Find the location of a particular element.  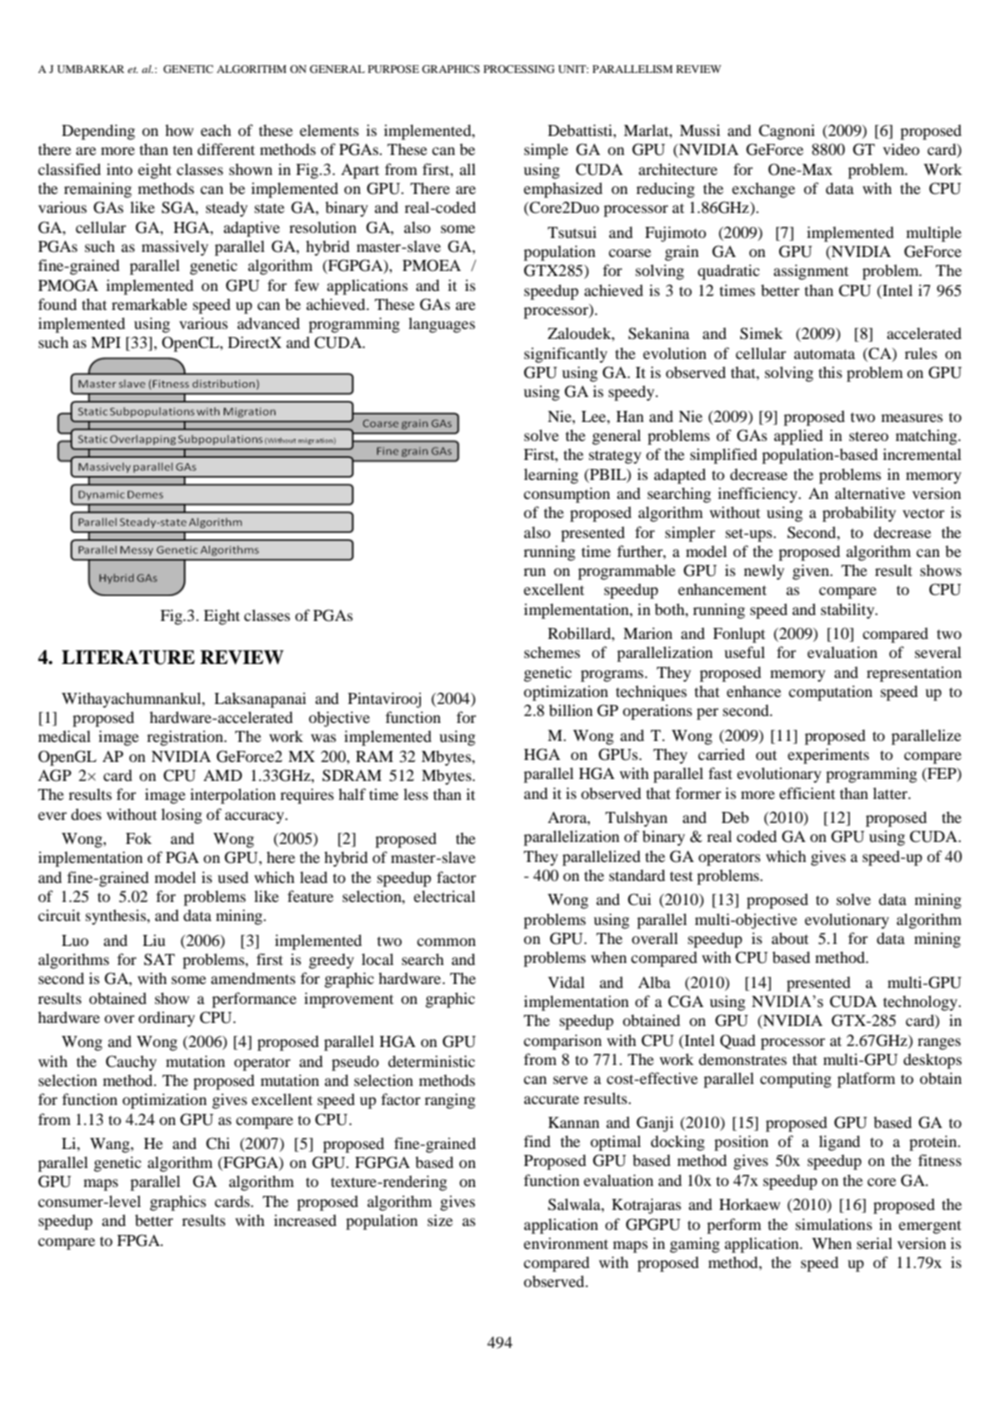

learning is located at coordinates (551, 476).
